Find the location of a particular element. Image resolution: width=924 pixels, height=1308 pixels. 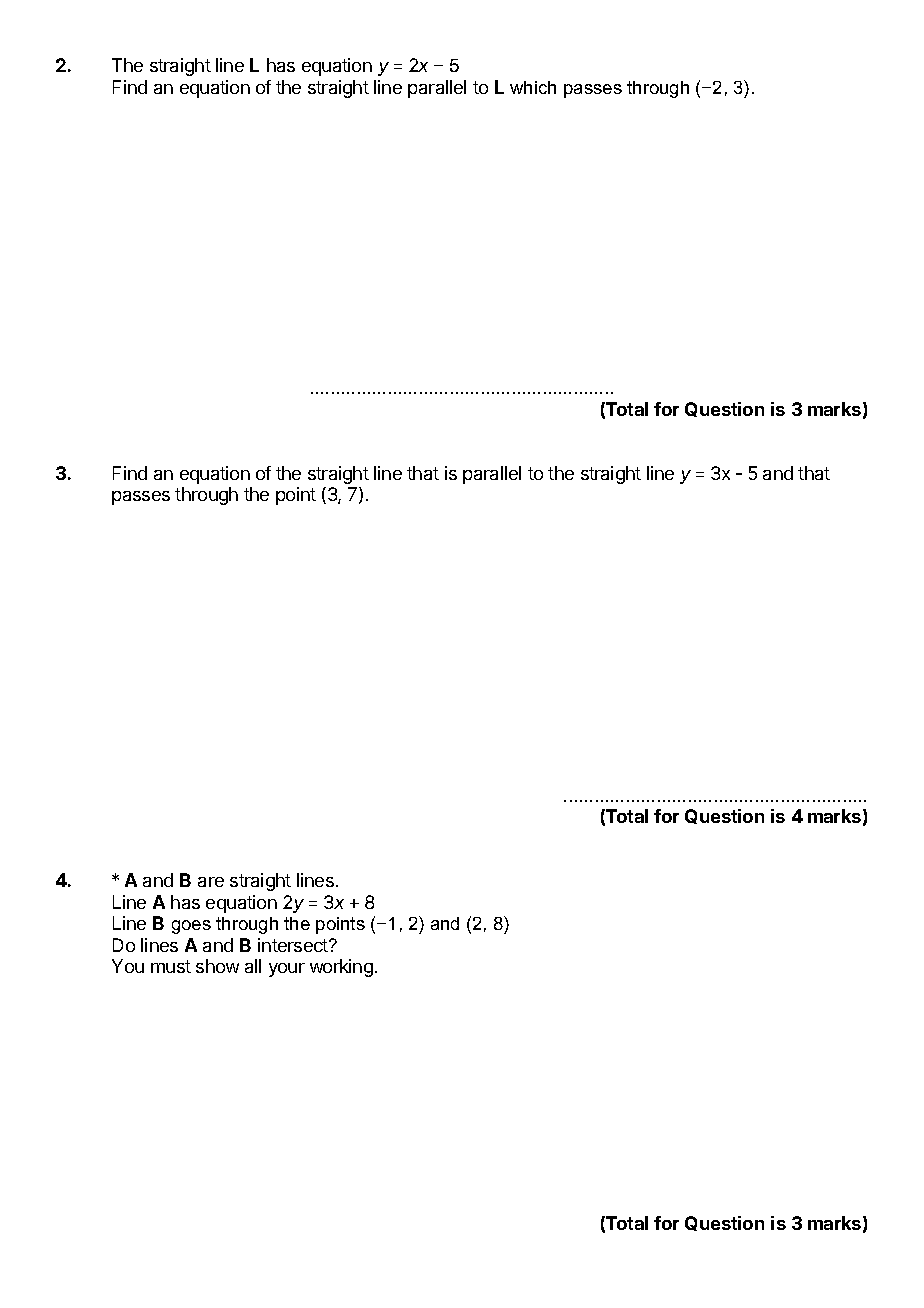

intersect is located at coordinates (294, 945).
